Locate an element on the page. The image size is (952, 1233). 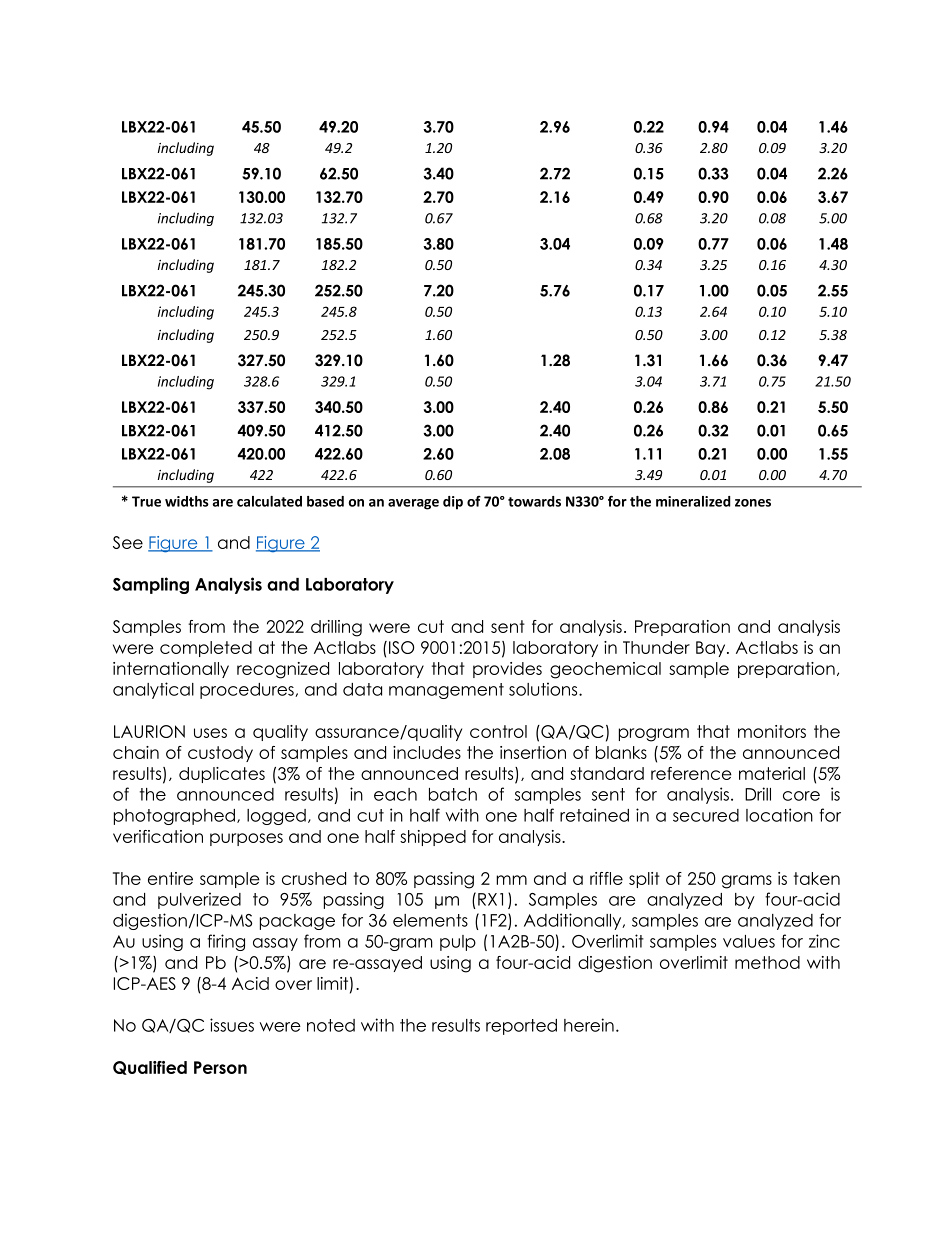
taken is located at coordinates (817, 878).
